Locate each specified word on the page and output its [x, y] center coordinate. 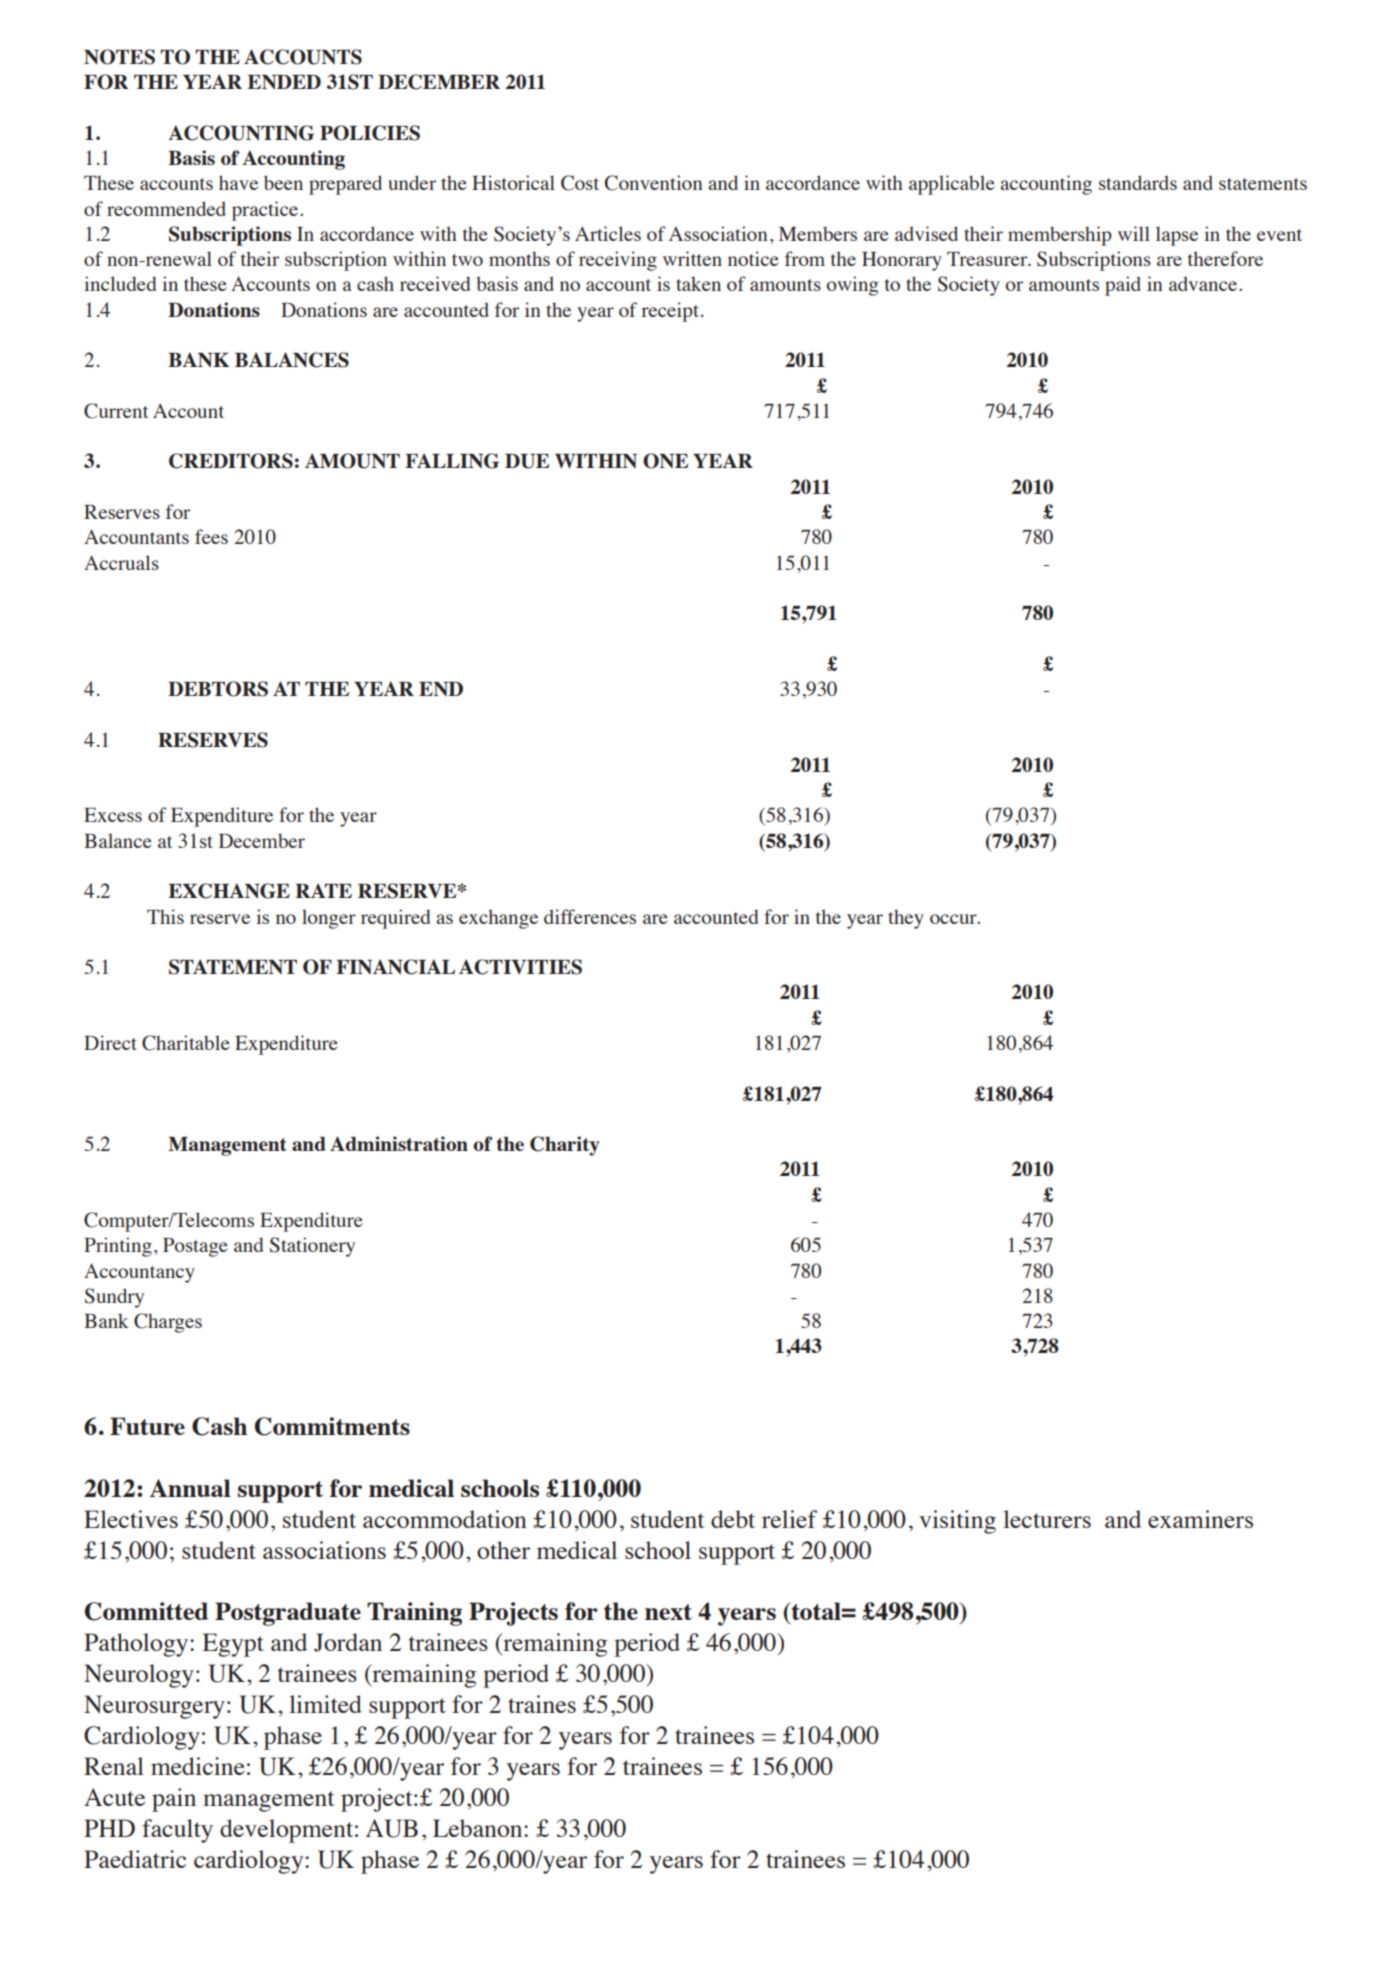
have [238, 182]
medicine [198, 1766]
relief [789, 1519]
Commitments [332, 1426]
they [906, 919]
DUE [527, 461]
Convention [653, 183]
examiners [1200, 1519]
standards [1138, 182]
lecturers [1047, 1519]
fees [211, 536]
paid [1123, 286]
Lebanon [479, 1828]
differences [590, 916]
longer [329, 919]
